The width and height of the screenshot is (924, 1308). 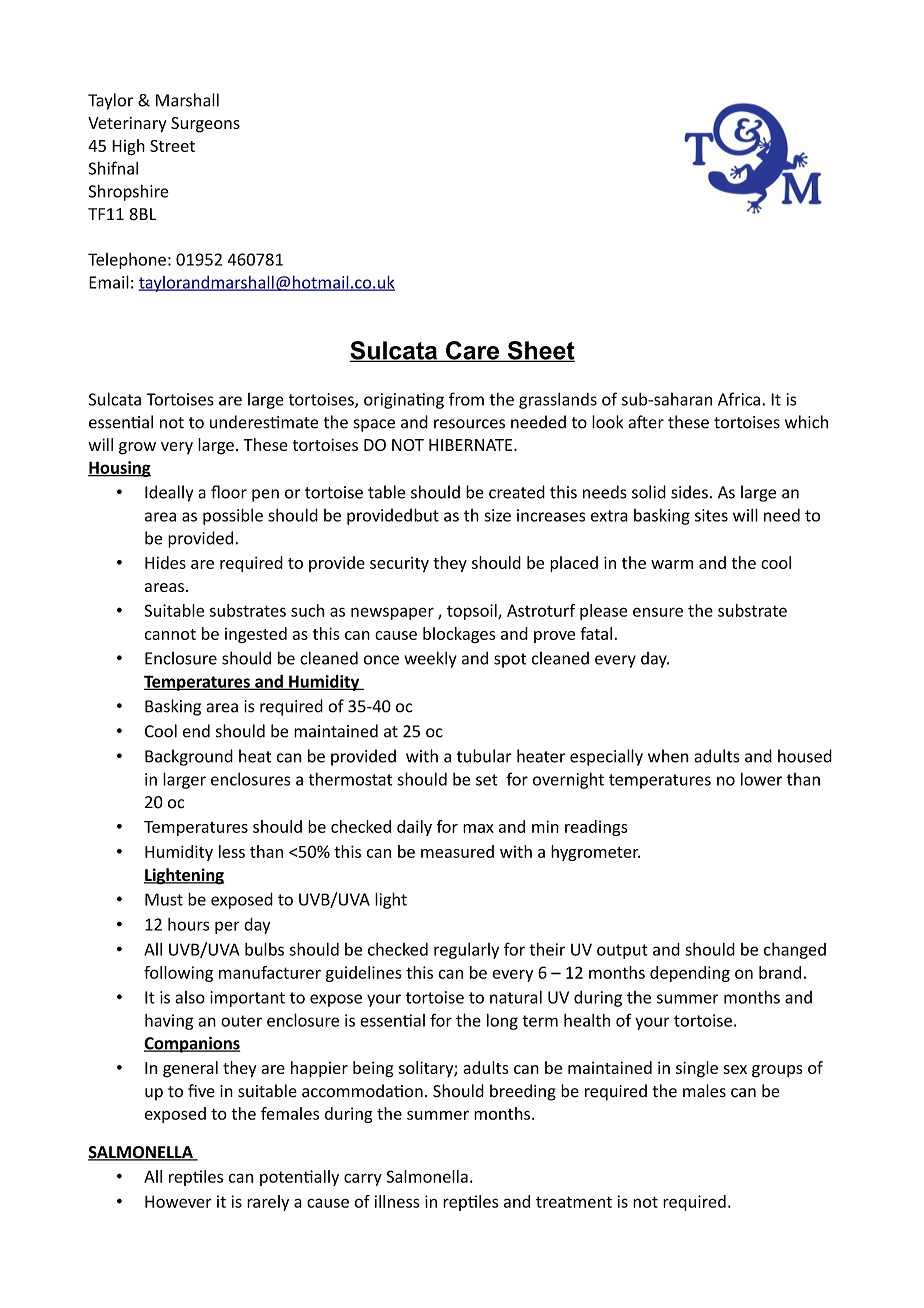 What do you see at coordinates (658, 612) in the screenshot?
I see `ensure` at bounding box center [658, 612].
